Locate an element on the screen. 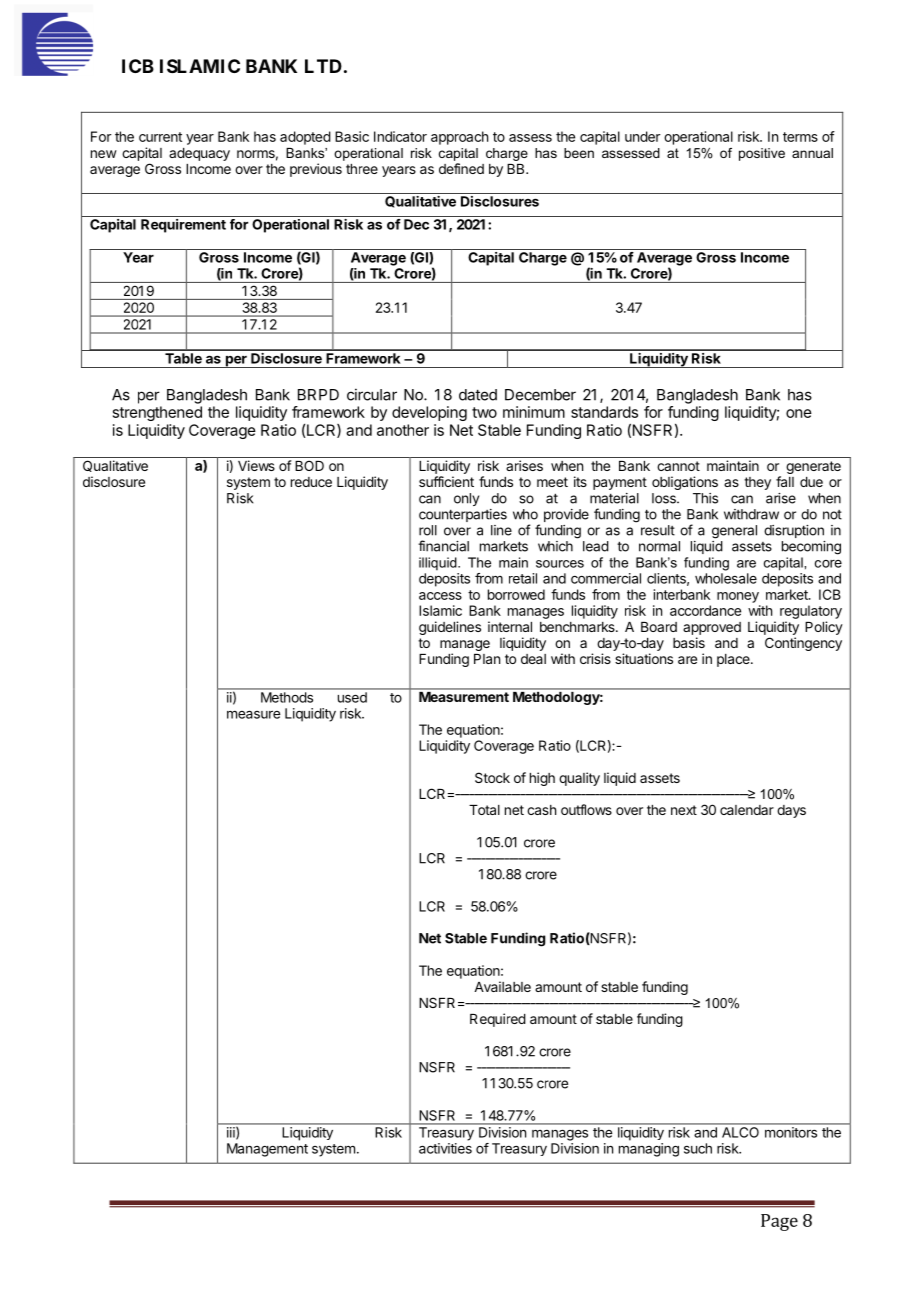  Methods is located at coordinates (287, 697).
